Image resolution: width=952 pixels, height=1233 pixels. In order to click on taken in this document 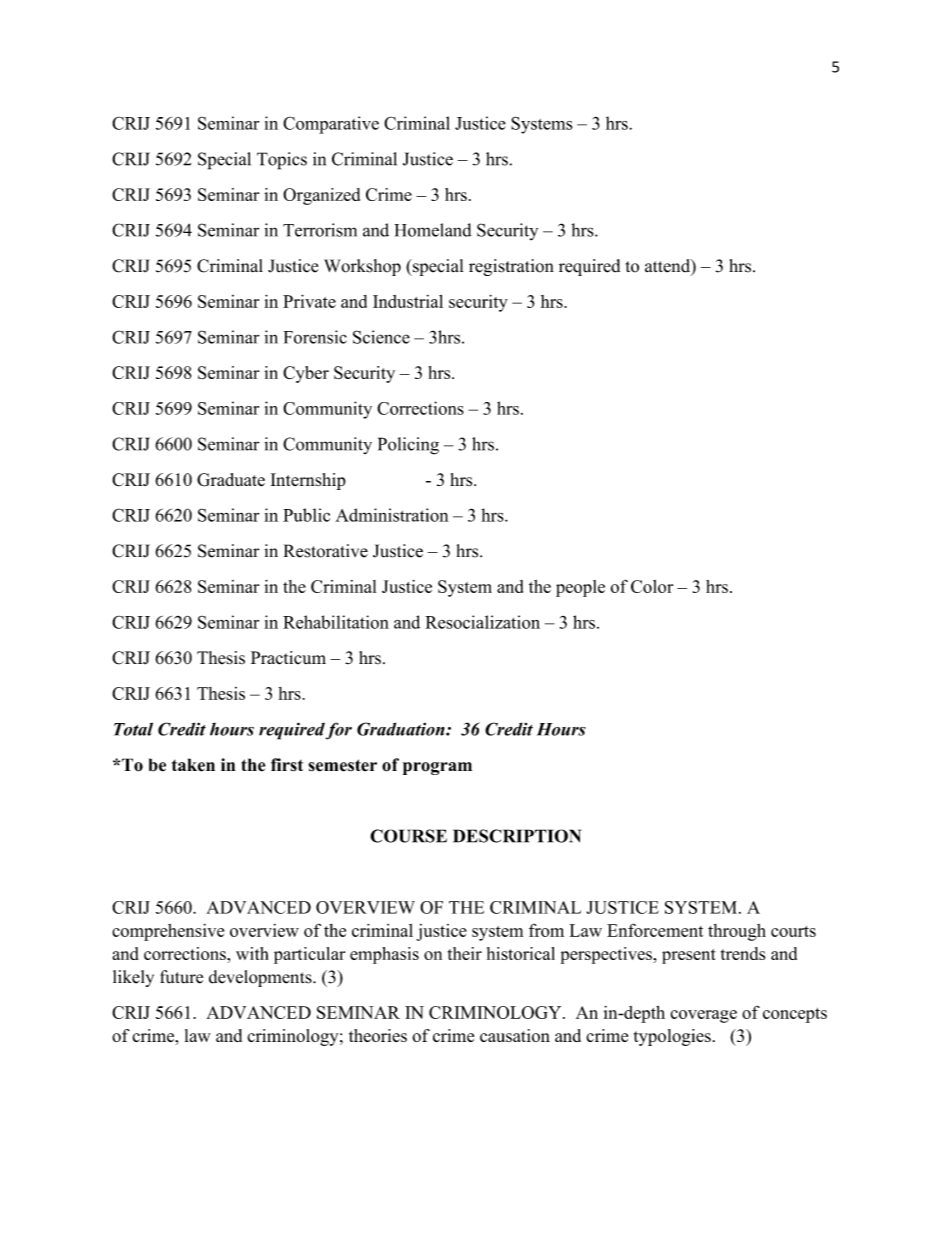, I will do `click(193, 765)`.
